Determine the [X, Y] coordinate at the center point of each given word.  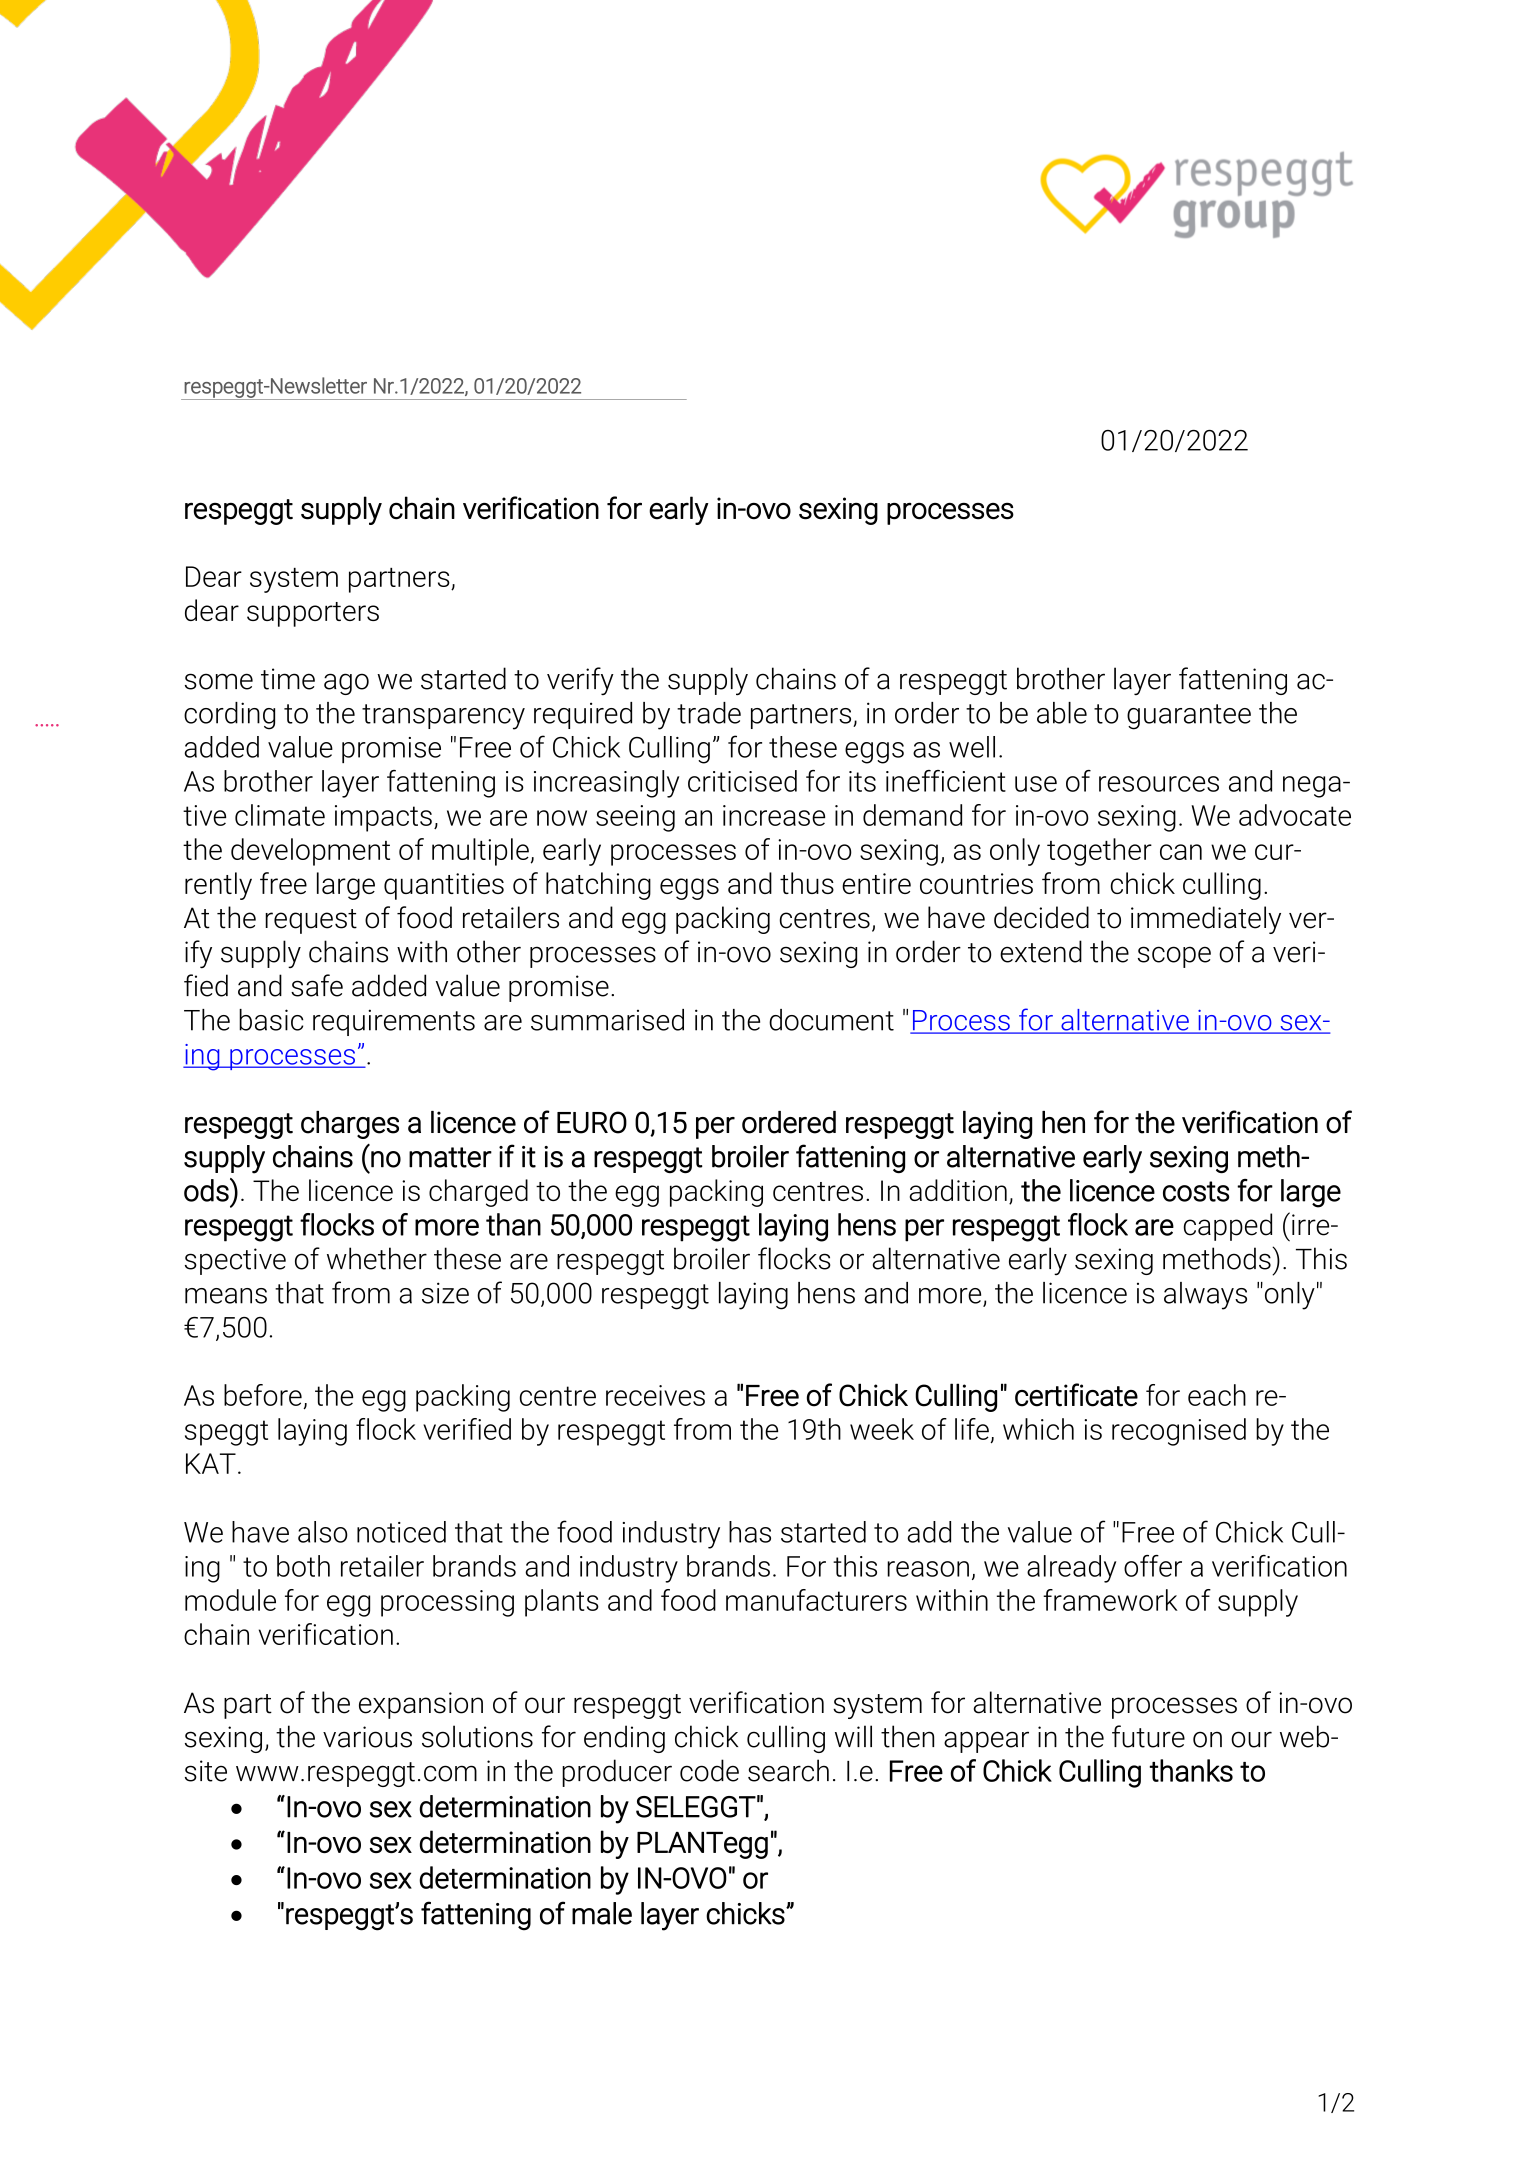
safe [317, 985]
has [750, 1532]
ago [346, 684]
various [367, 1737]
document [831, 1020]
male [602, 1913]
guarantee [1189, 717]
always [1205, 1296]
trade [709, 713]
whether [377, 1258]
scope [1174, 957]
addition [958, 1190]
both [303, 1566]
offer [1153, 1566]
